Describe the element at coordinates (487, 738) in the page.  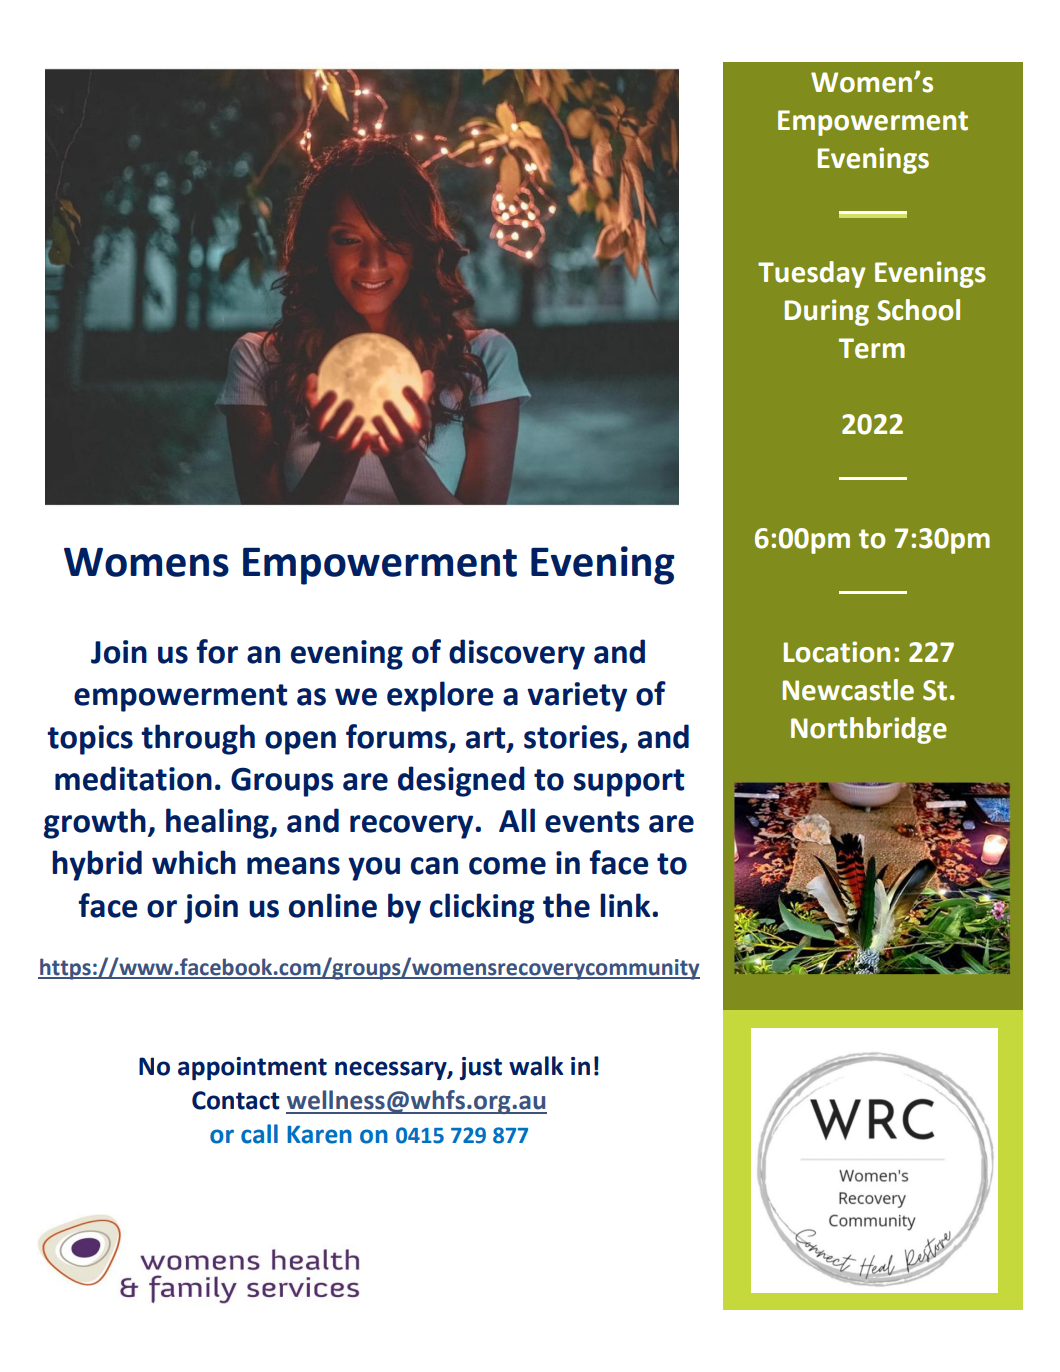
I see `art` at that location.
